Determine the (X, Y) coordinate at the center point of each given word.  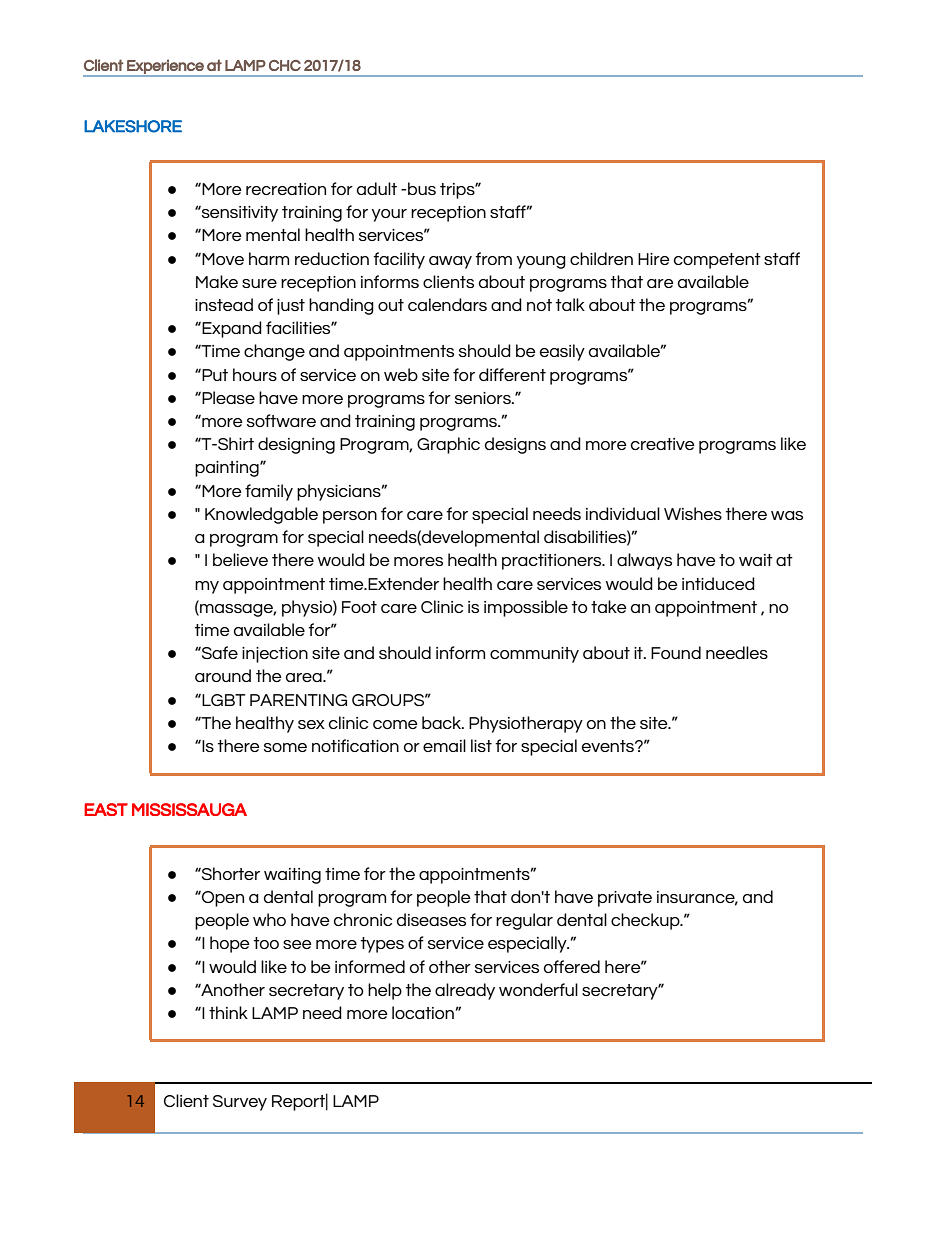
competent (717, 261)
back (443, 722)
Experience (165, 67)
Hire (654, 259)
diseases (431, 919)
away (450, 262)
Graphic (448, 445)
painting (228, 469)
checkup (646, 921)
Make (217, 281)
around (223, 675)
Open (222, 899)
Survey (240, 1103)
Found (676, 652)
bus (422, 188)
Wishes (693, 513)
